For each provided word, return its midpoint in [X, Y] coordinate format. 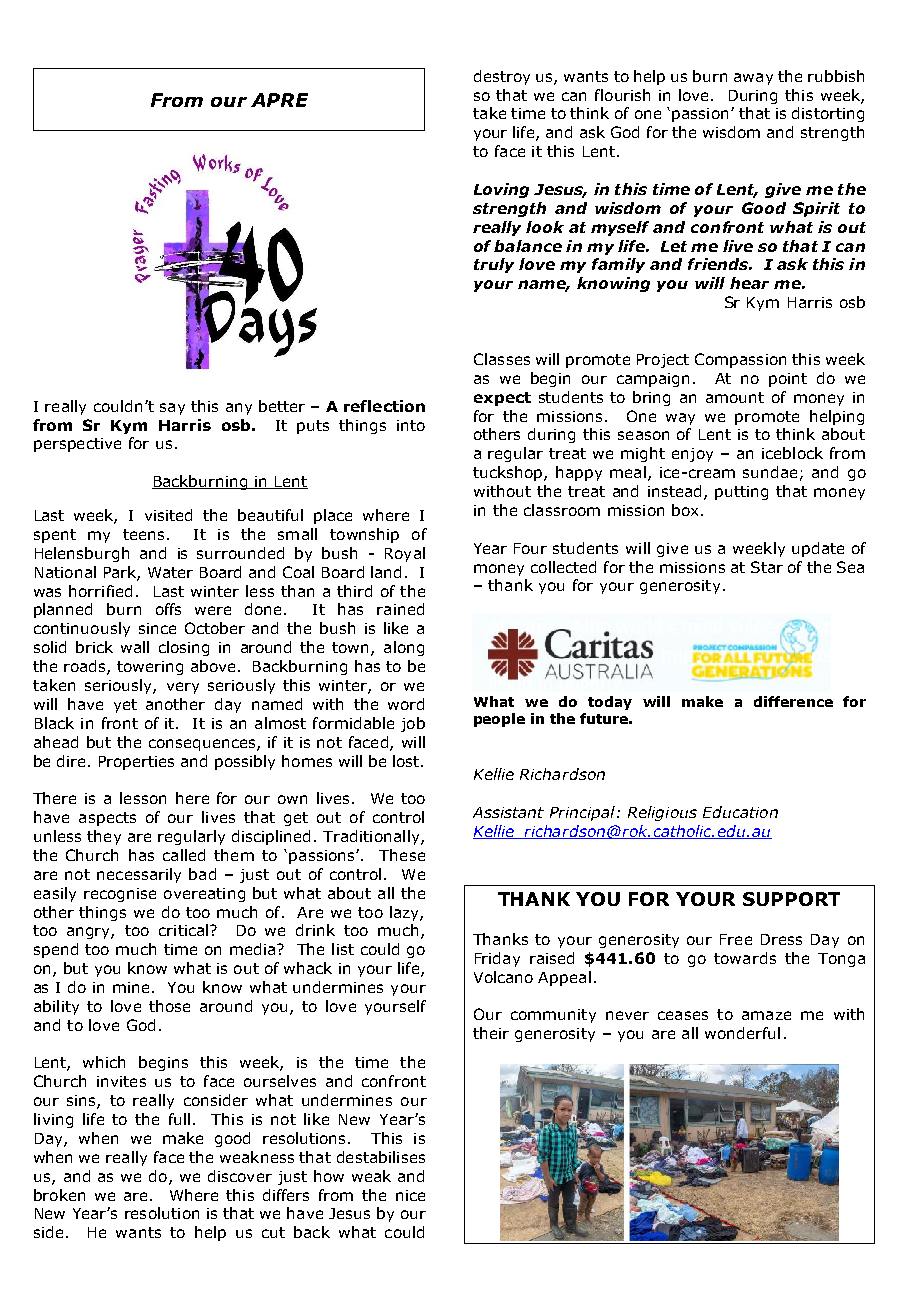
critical [185, 930]
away [753, 79]
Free [736, 939]
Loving [501, 190]
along [404, 648]
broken [59, 1195]
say [172, 409]
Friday [497, 959]
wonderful [742, 1033]
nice [410, 1195]
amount [735, 397]
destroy [502, 77]
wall [135, 647]
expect [502, 399]
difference [793, 701]
